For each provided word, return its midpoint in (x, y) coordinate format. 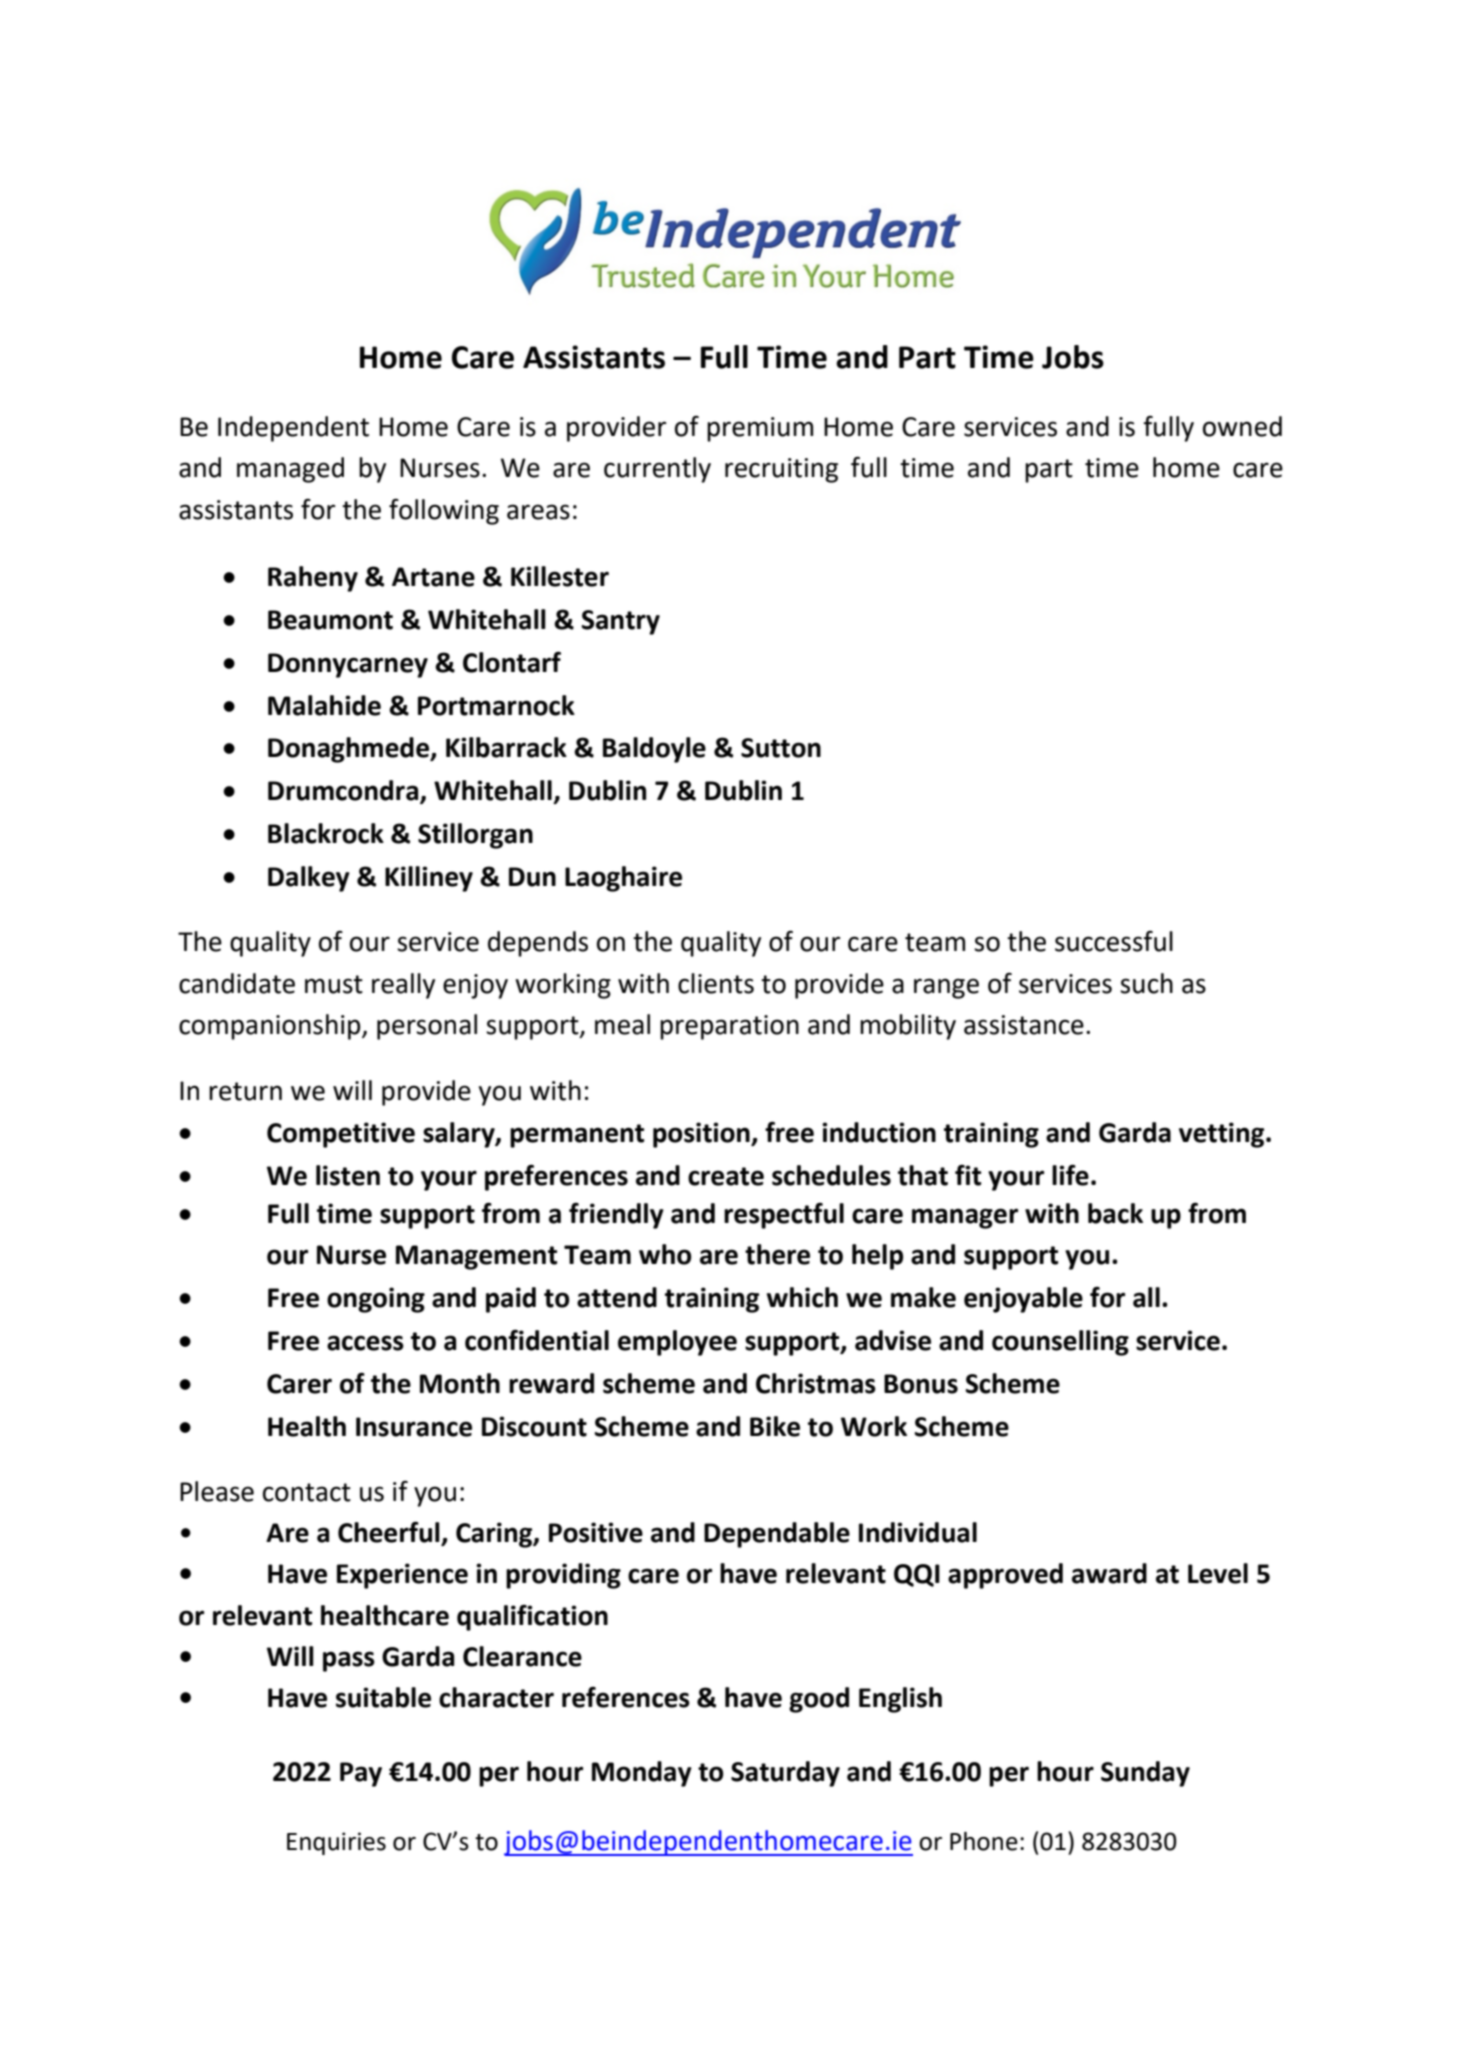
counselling (1060, 1343)
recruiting (781, 470)
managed (290, 470)
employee (677, 1343)
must (334, 984)
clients (716, 983)
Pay (361, 1774)
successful (1114, 941)
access (365, 1343)
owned (1242, 426)
